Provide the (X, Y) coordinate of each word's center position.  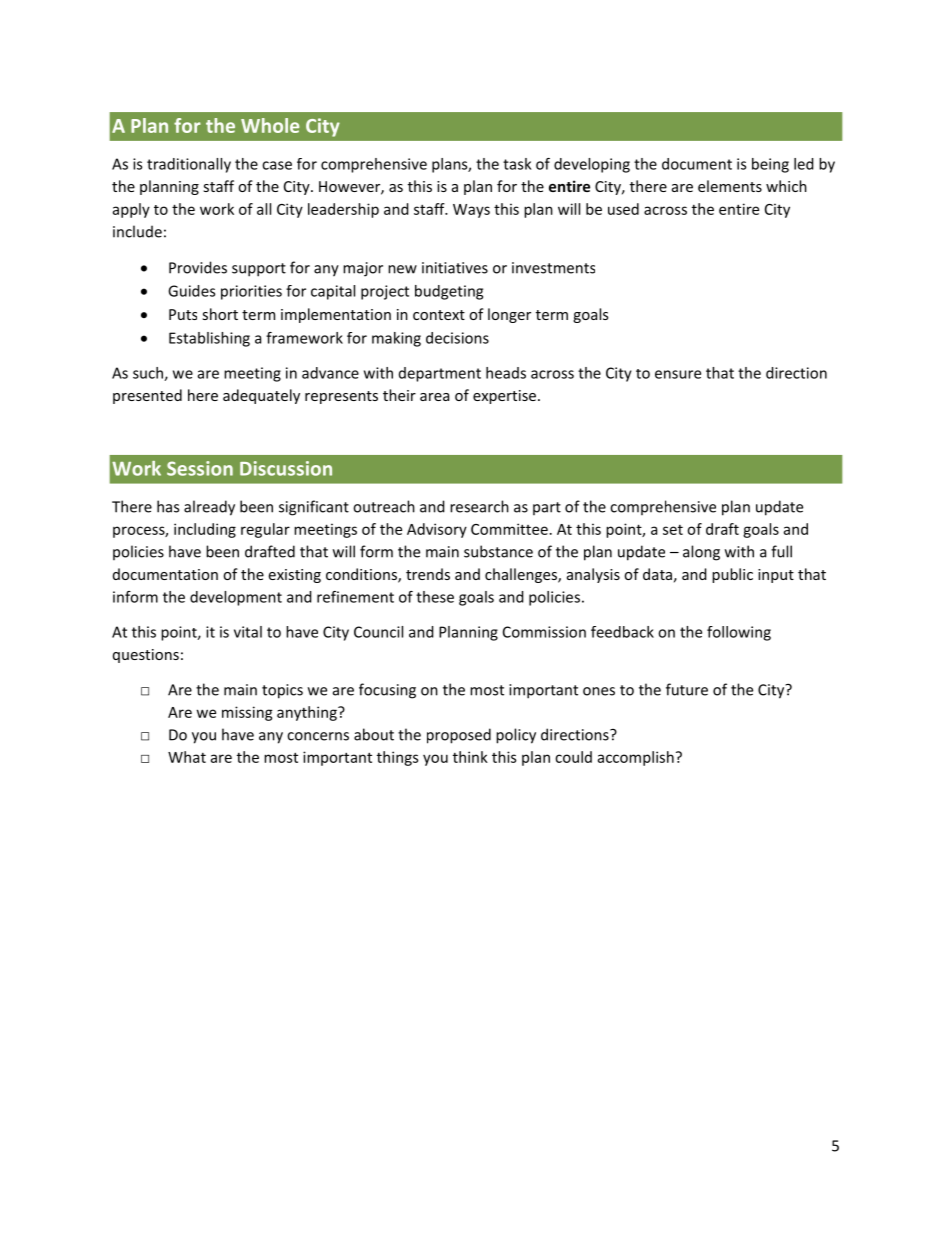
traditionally (189, 165)
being (770, 165)
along (701, 553)
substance (498, 551)
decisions (457, 338)
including (205, 530)
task (517, 164)
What (187, 757)
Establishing (209, 339)
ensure (678, 374)
